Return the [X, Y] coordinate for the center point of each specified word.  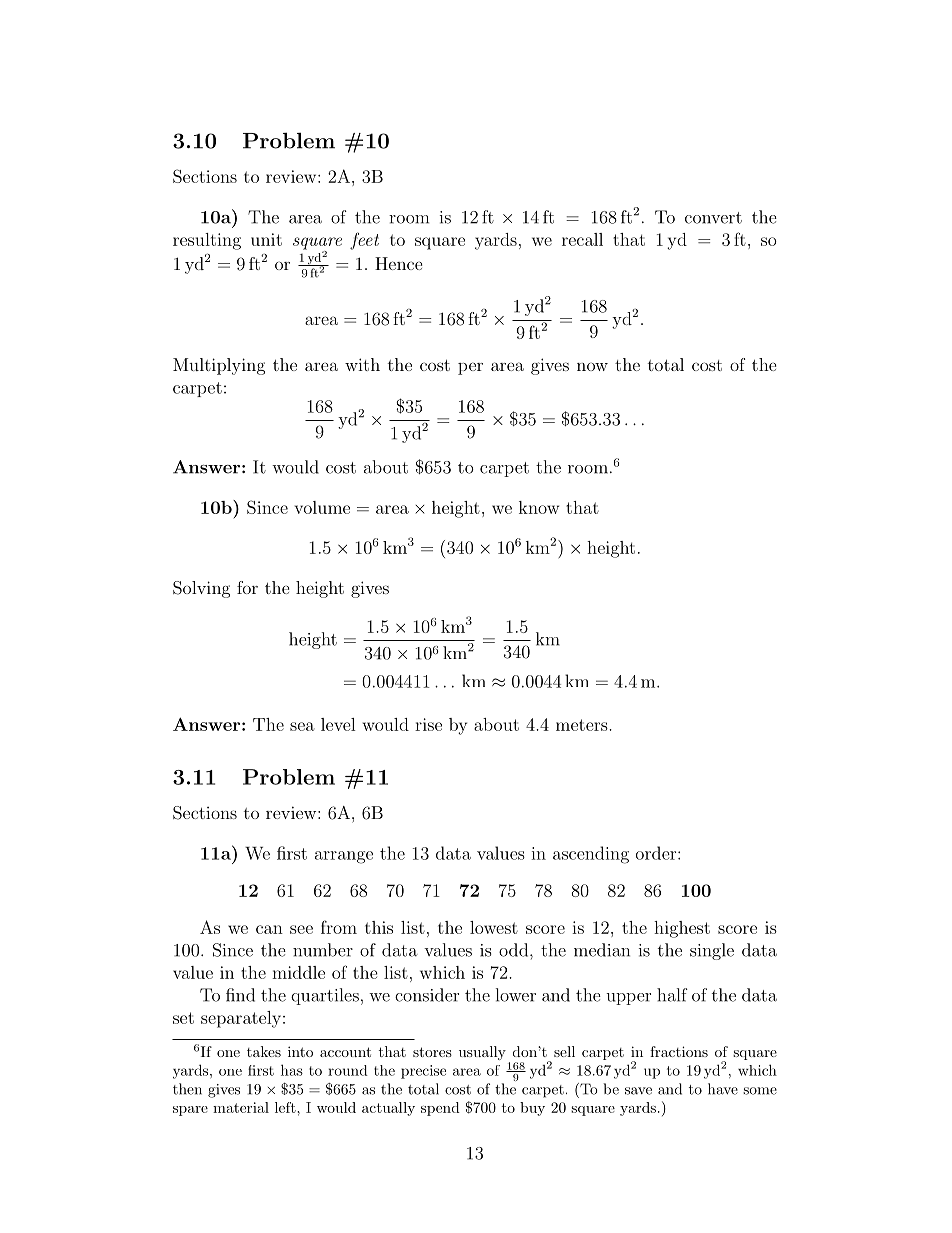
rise [428, 724]
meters [583, 725]
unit [266, 239]
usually [482, 1053]
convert [713, 218]
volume [322, 507]
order [656, 853]
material [241, 1107]
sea [302, 726]
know [539, 507]
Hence [399, 263]
